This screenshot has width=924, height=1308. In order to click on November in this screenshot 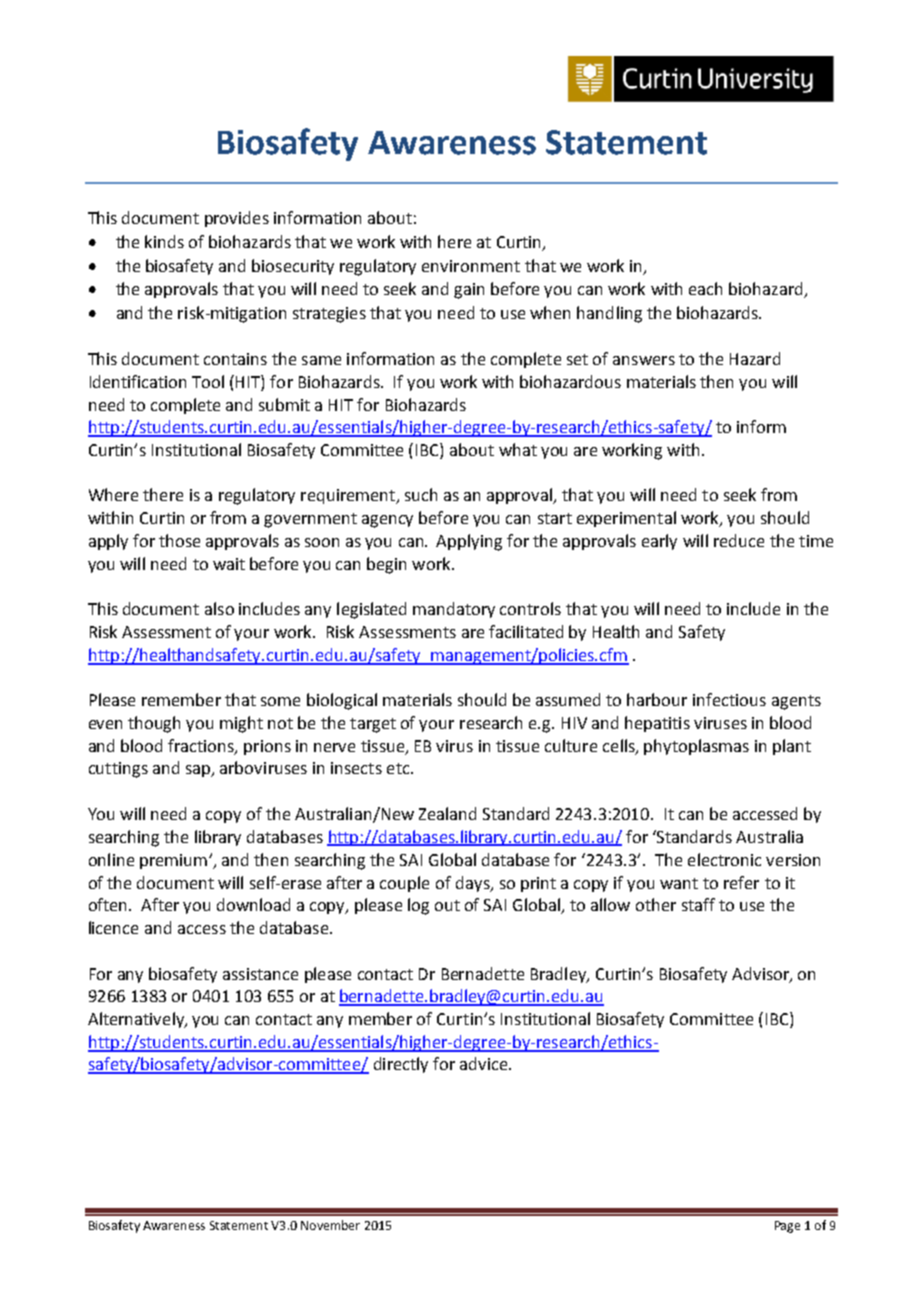, I will do `click(330, 1225)`.
